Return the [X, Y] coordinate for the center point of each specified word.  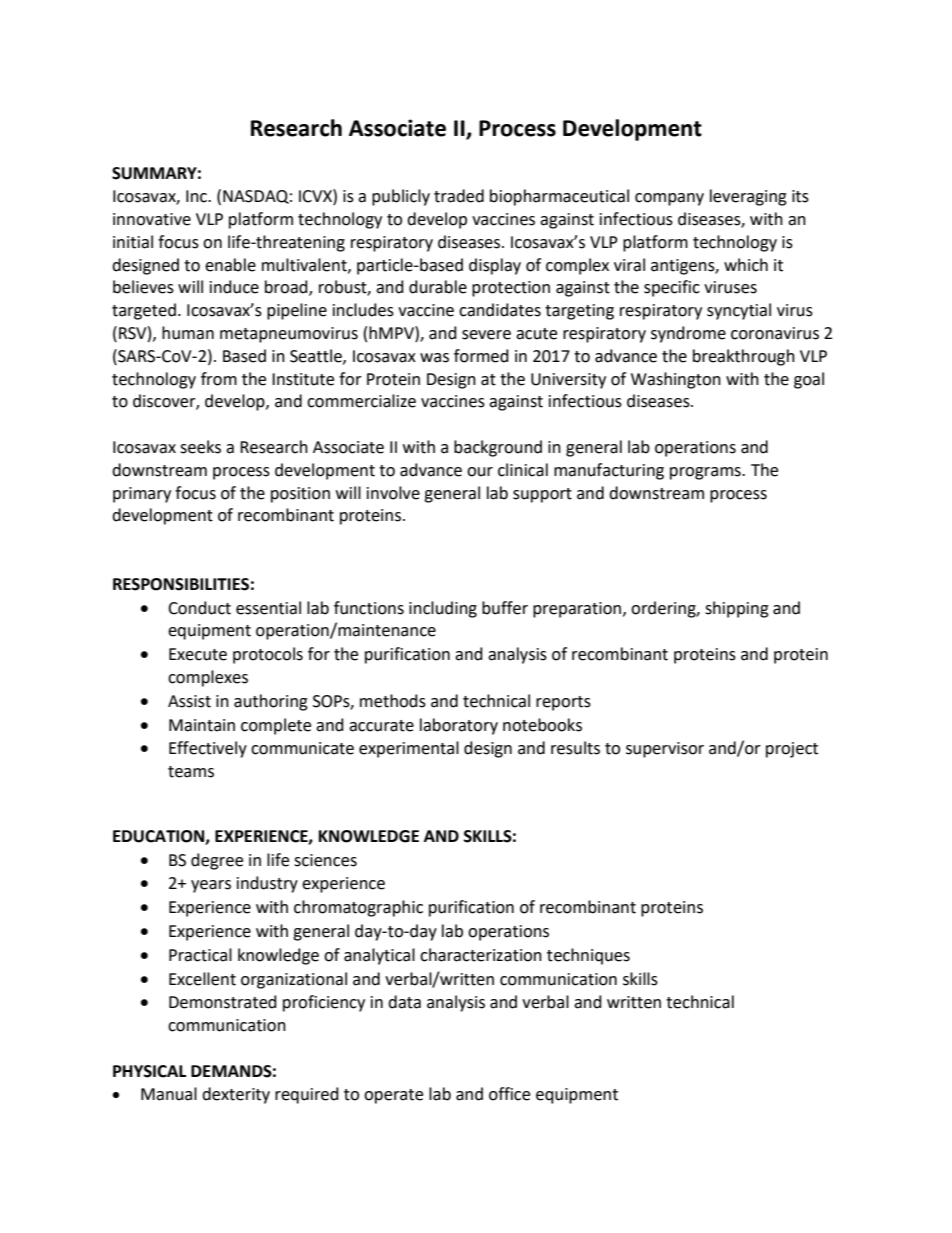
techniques [588, 956]
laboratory [459, 726]
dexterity [236, 1095]
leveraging [748, 197]
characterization [481, 955]
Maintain [202, 725]
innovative [152, 219]
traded [459, 196]
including [443, 609]
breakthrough [744, 357]
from [219, 379]
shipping [737, 609]
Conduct [199, 608]
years [211, 886]
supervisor [665, 750]
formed [481, 356]
